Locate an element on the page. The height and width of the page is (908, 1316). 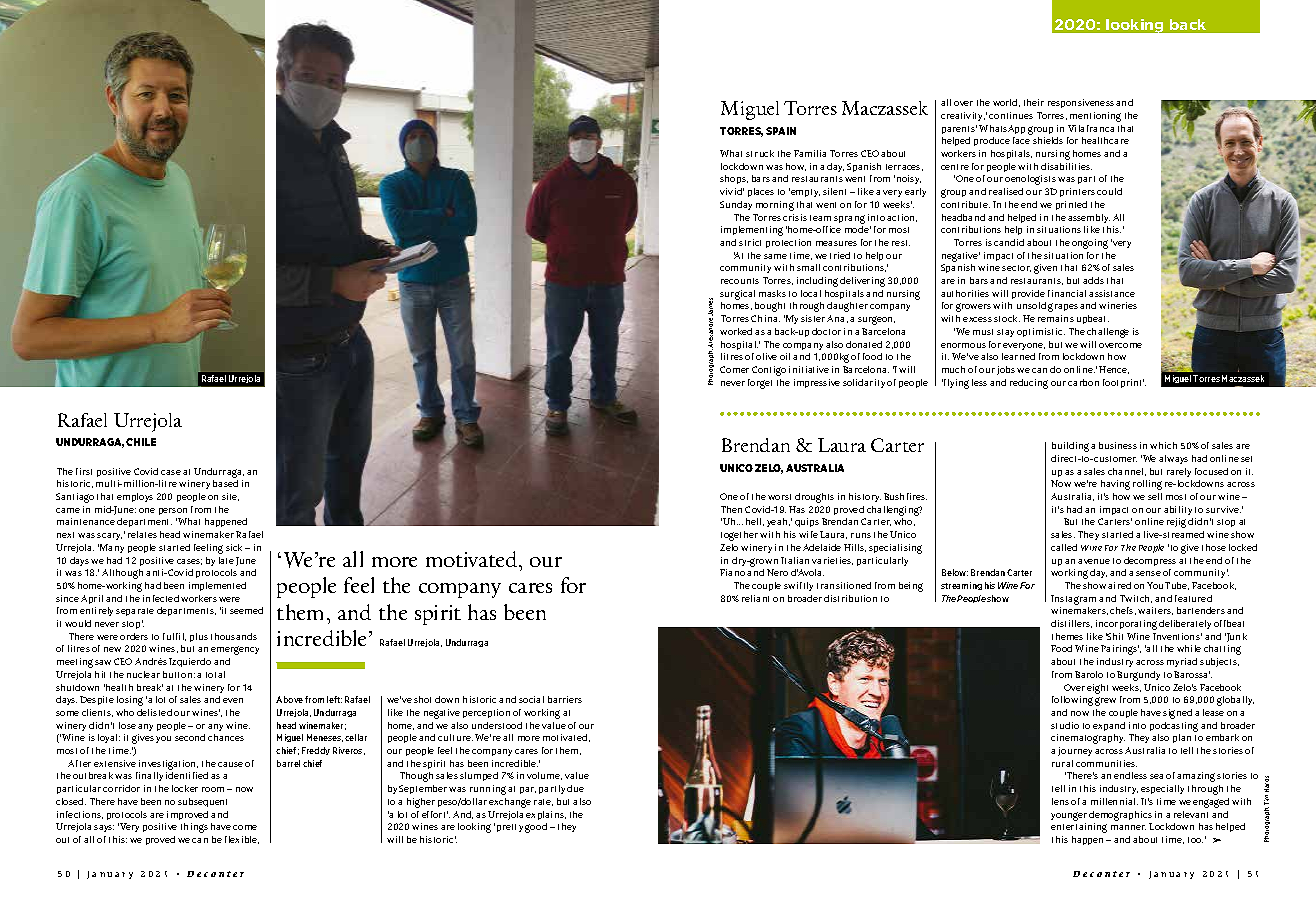
reliant is located at coordinates (755, 598).
